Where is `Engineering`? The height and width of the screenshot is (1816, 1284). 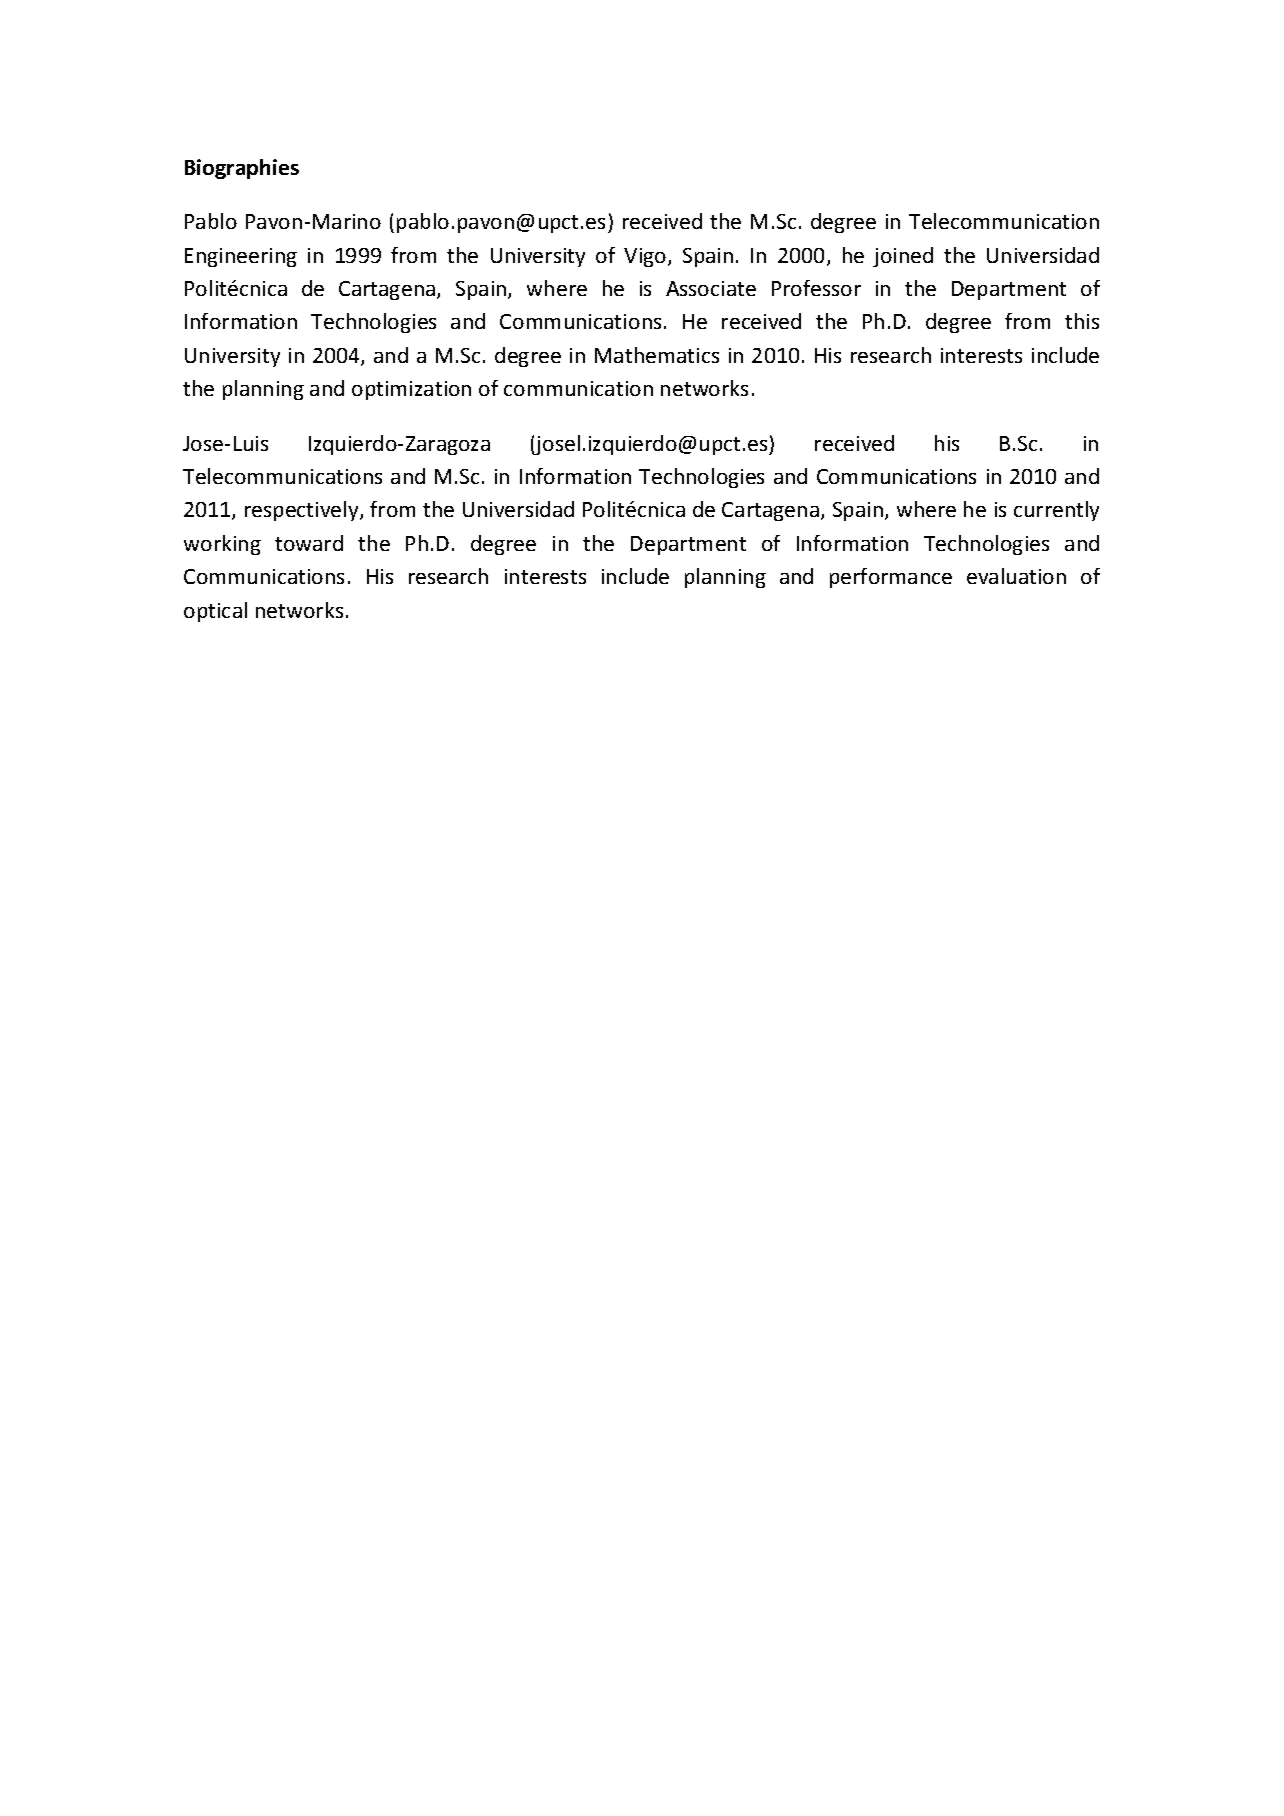
Engineering is located at coordinates (241, 257).
